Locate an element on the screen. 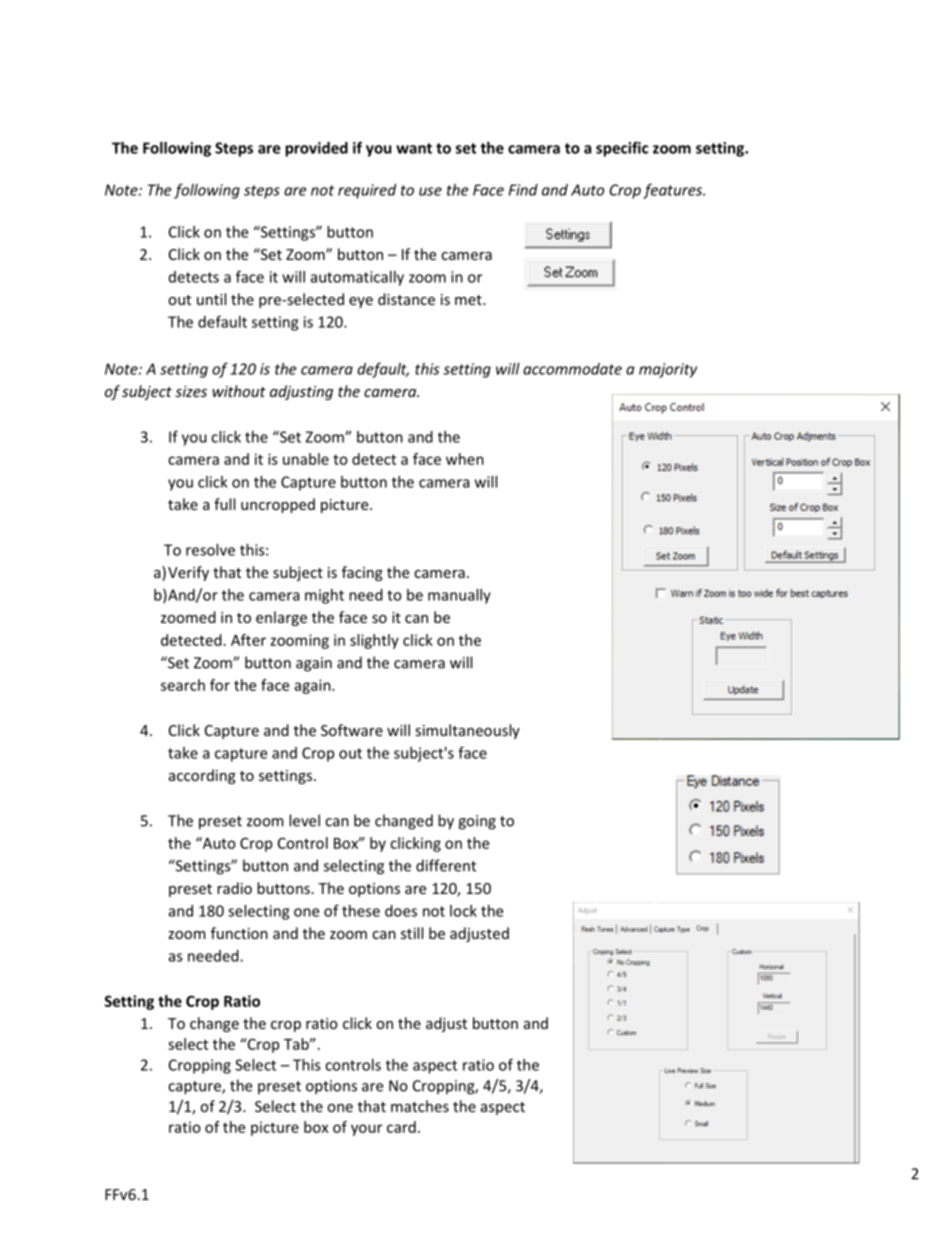 The height and width of the screenshot is (1233, 952). provided is located at coordinates (316, 149).
